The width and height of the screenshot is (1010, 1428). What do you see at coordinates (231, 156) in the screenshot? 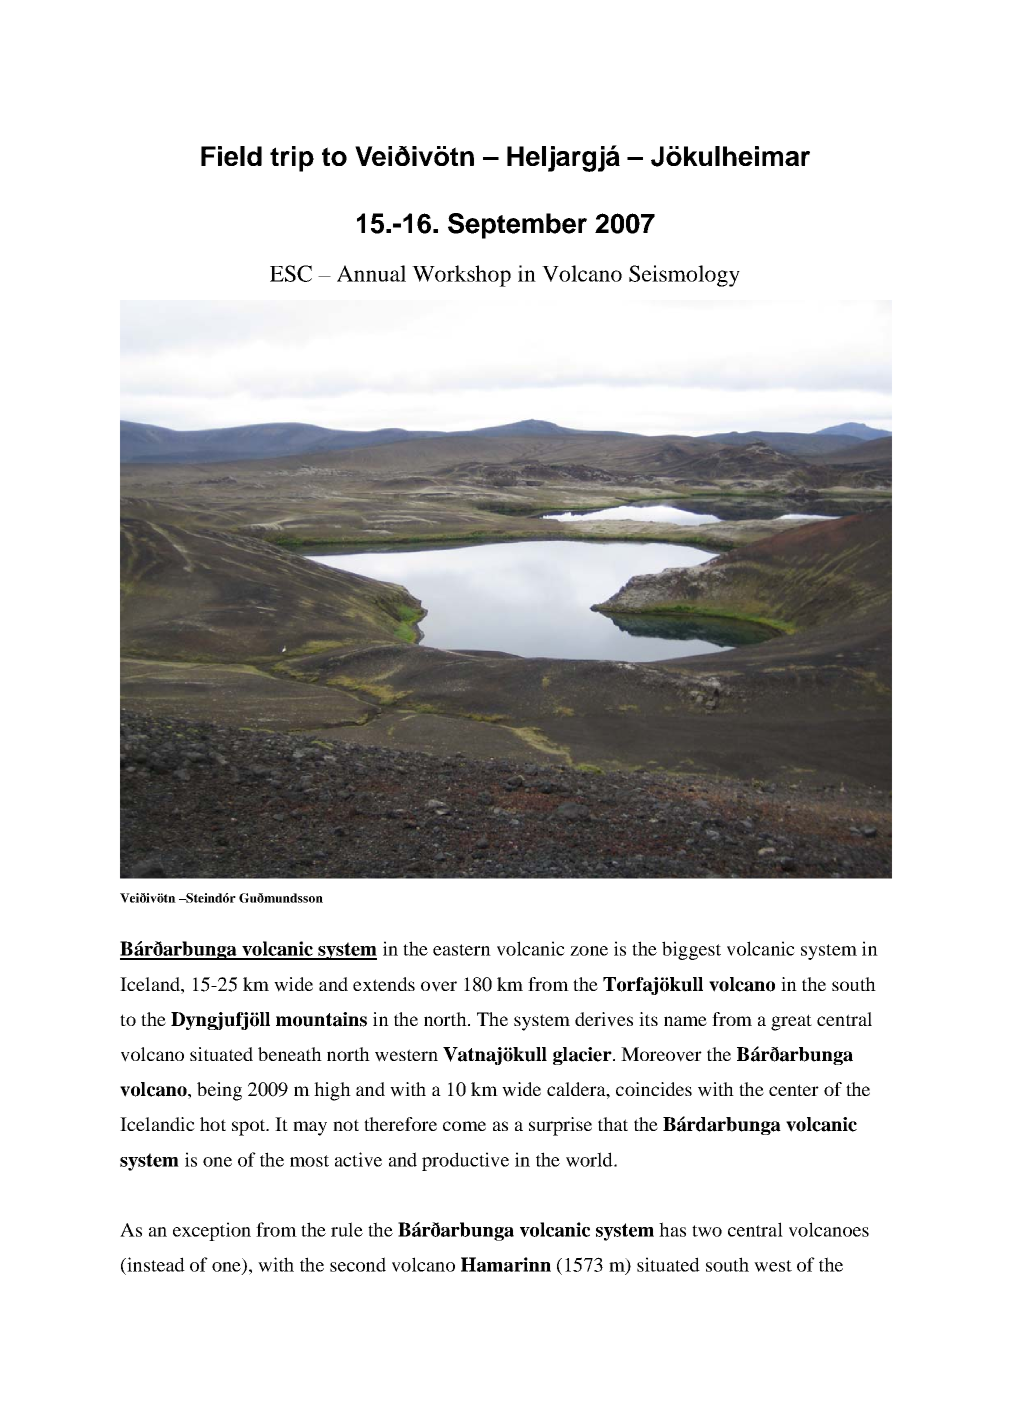
I see `Field` at bounding box center [231, 156].
